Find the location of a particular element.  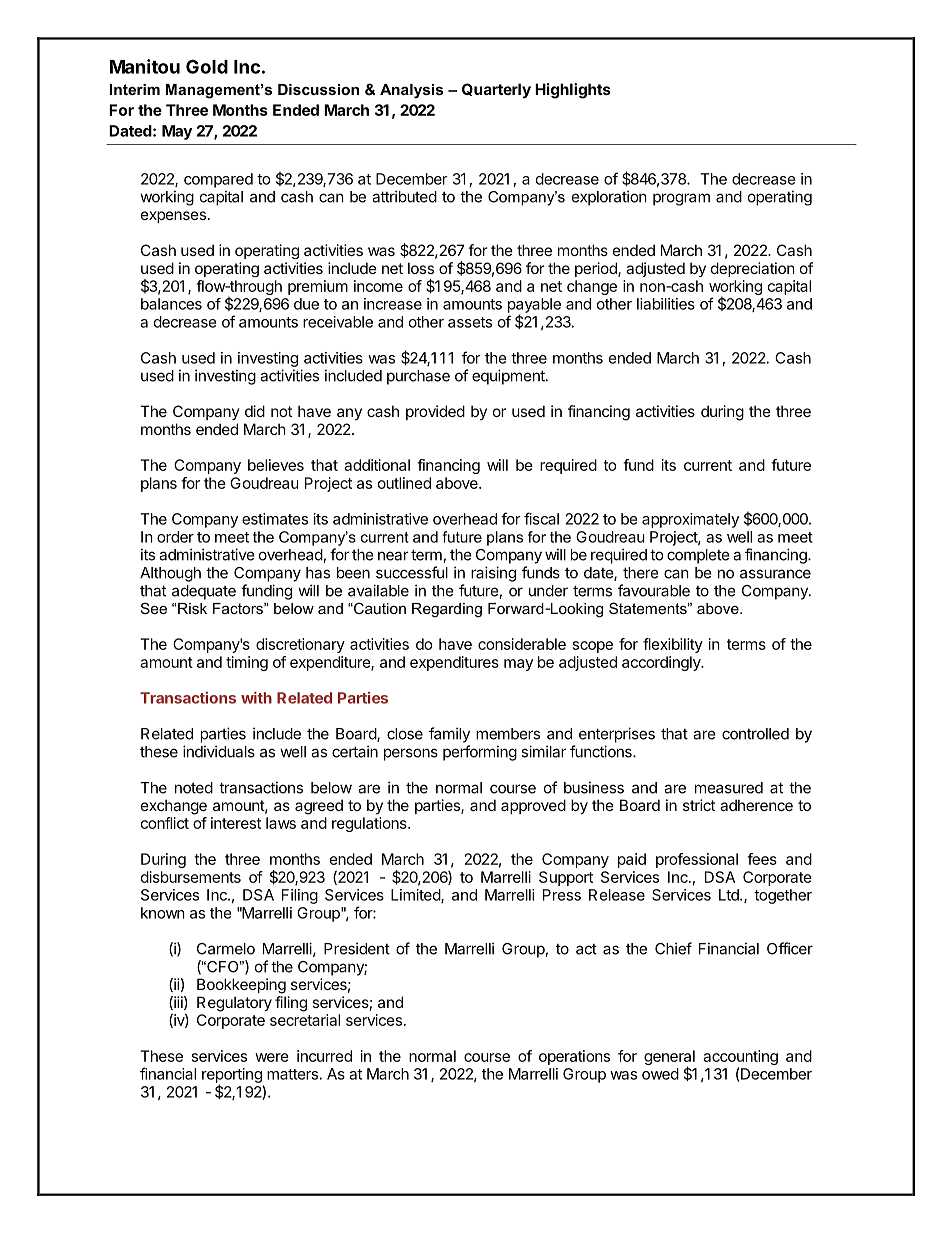

reporting is located at coordinates (232, 1076).
